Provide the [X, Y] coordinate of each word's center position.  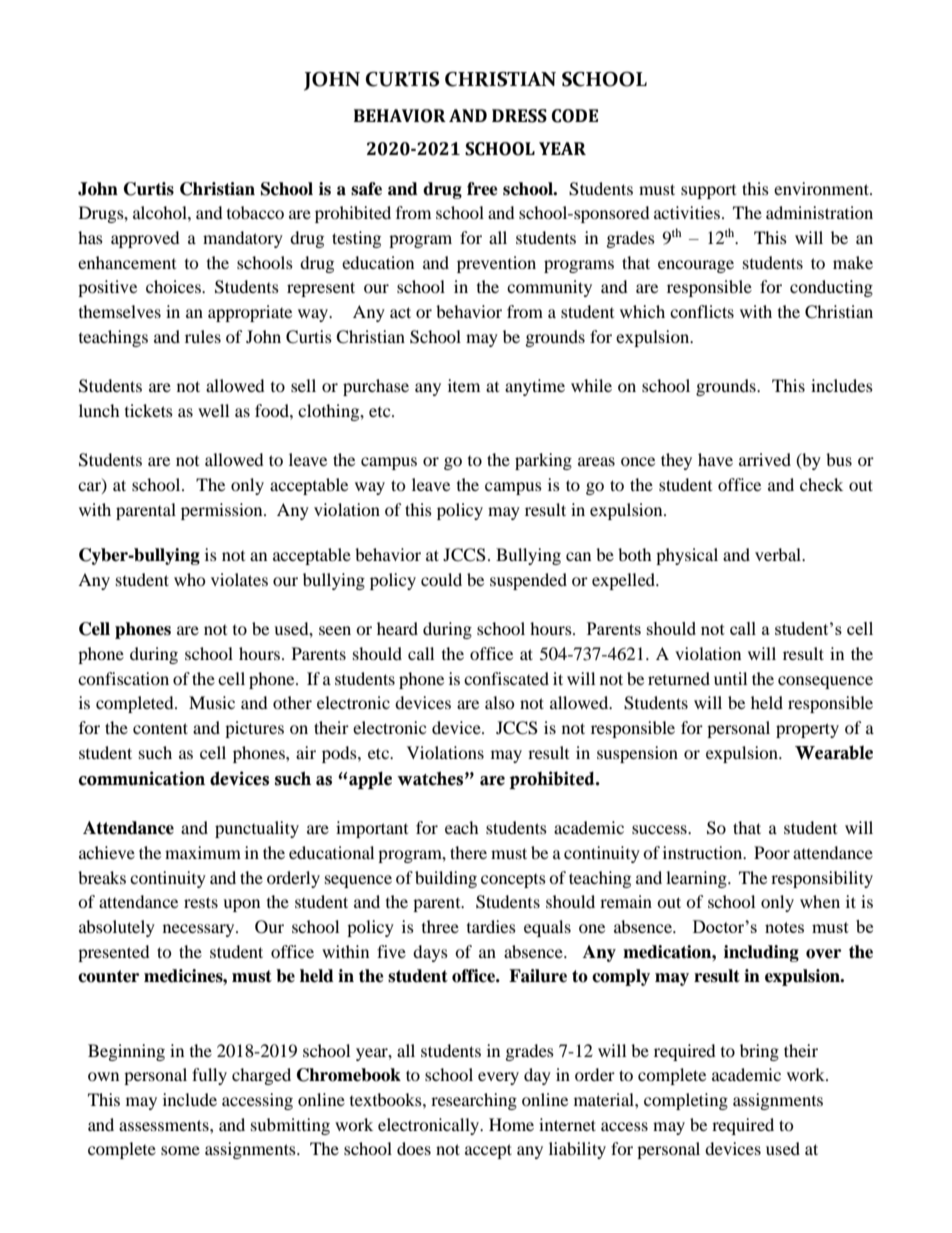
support [708, 192]
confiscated [506, 678]
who [190, 579]
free [482, 189]
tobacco [255, 212]
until [730, 678]
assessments [165, 1125]
